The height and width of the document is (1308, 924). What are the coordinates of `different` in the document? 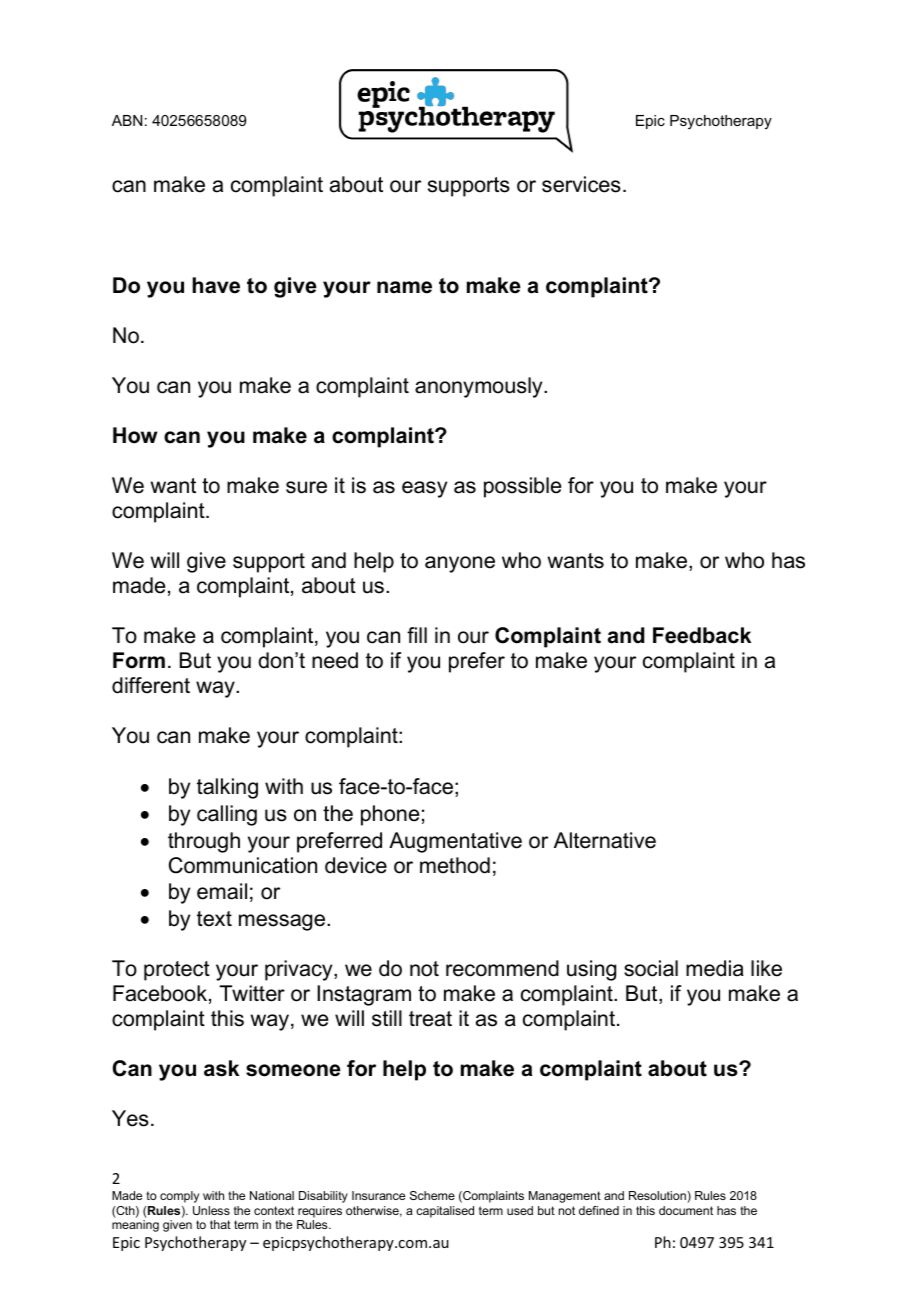 It's located at (151, 685).
